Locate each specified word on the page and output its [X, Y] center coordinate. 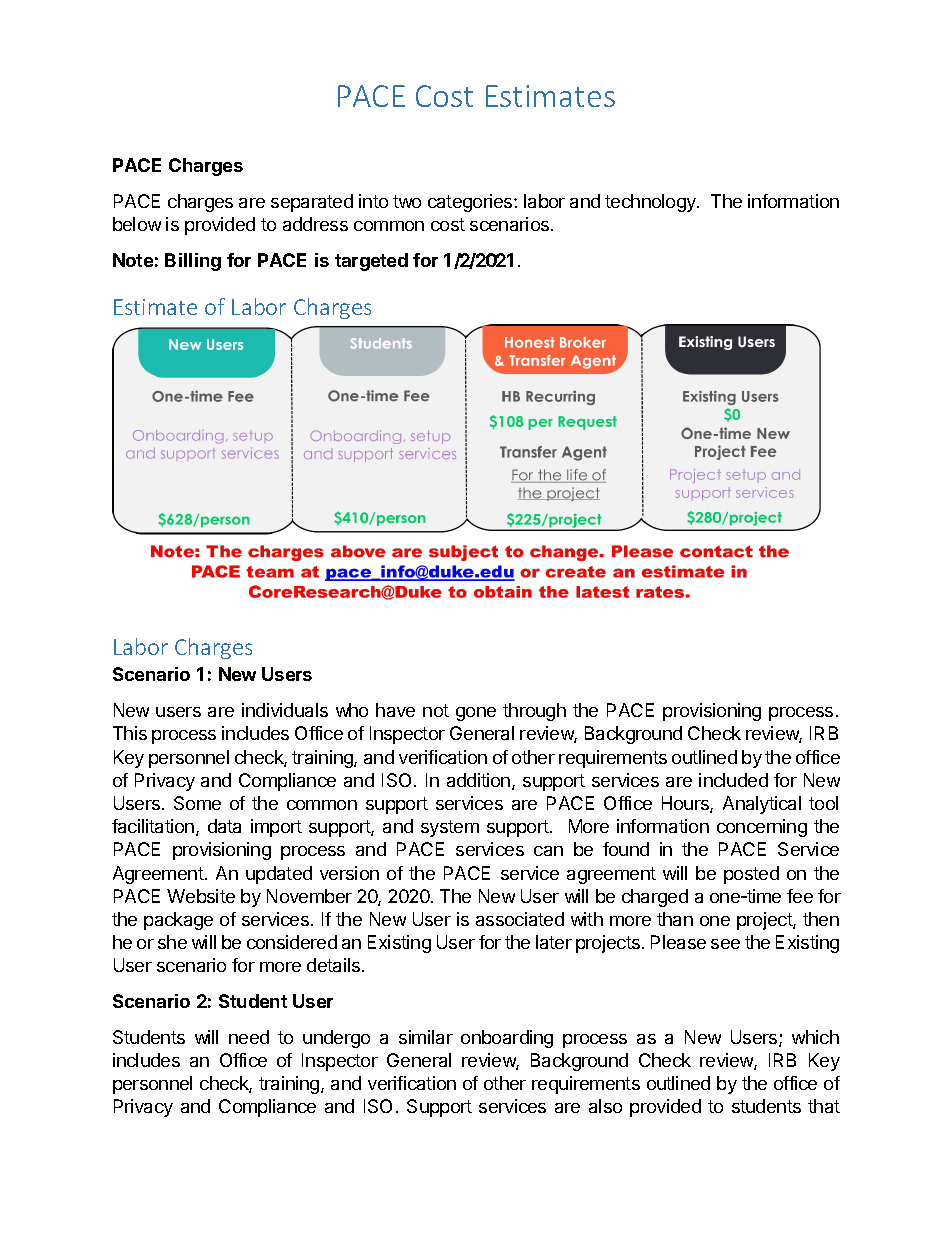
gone [476, 714]
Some [197, 803]
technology [651, 203]
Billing [193, 262]
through [534, 712]
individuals [285, 710]
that [824, 1106]
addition [480, 781]
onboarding [507, 1039]
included [733, 780]
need [249, 1037]
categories [471, 203]
